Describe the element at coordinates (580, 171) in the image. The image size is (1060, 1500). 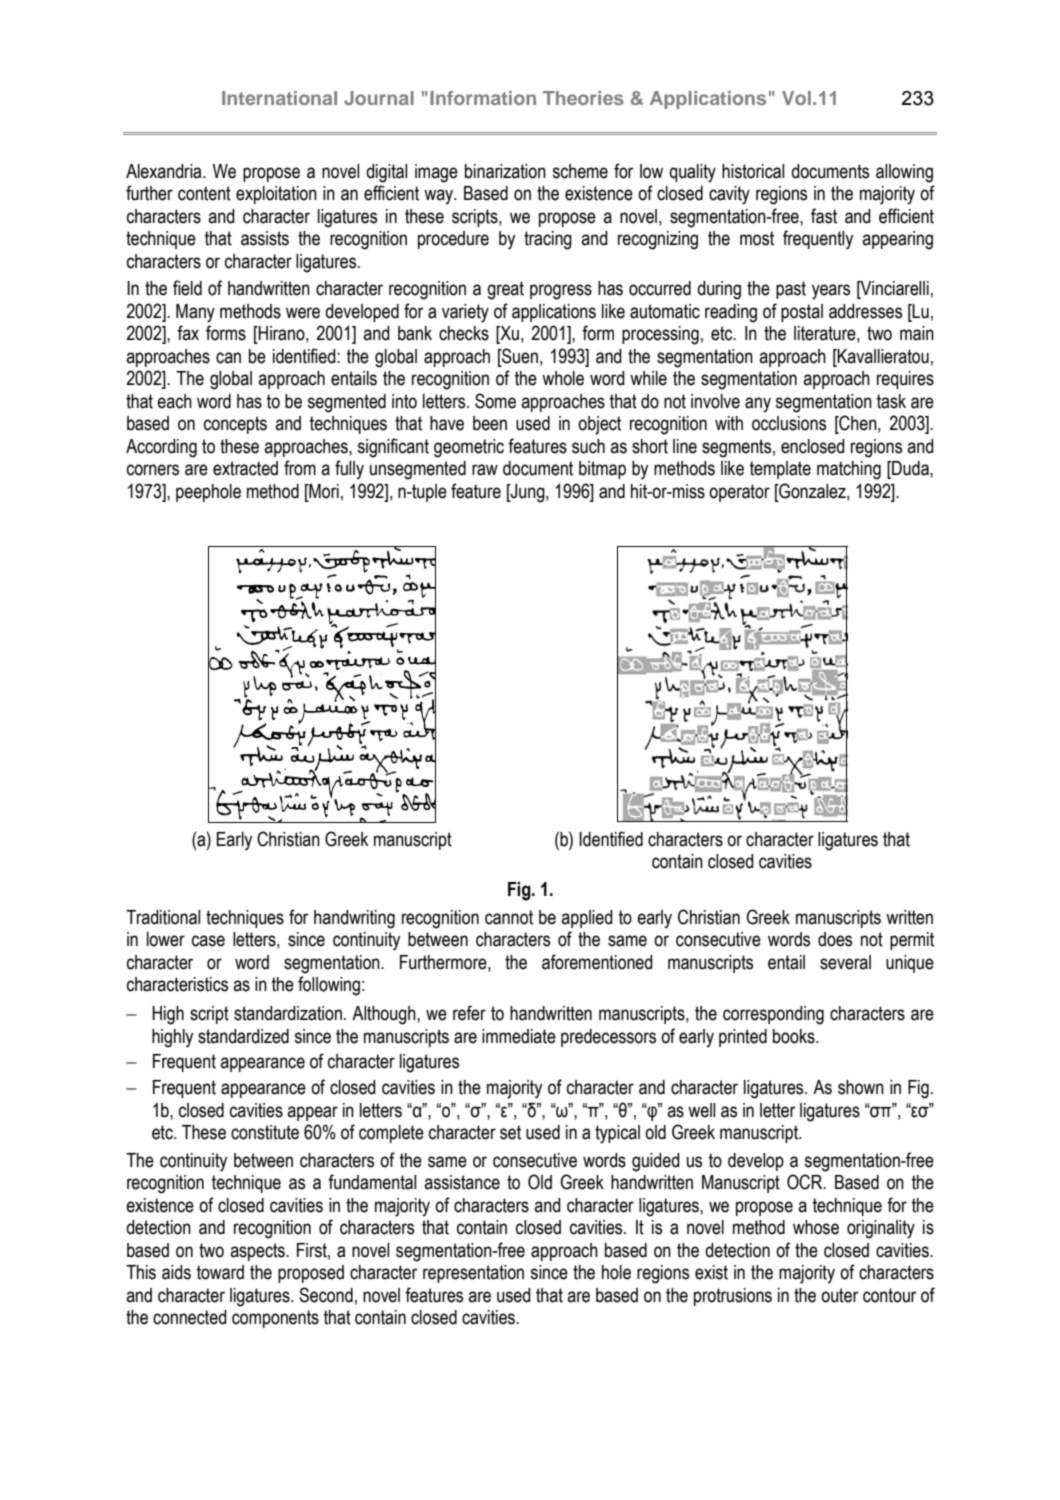
I see `scheme` at that location.
